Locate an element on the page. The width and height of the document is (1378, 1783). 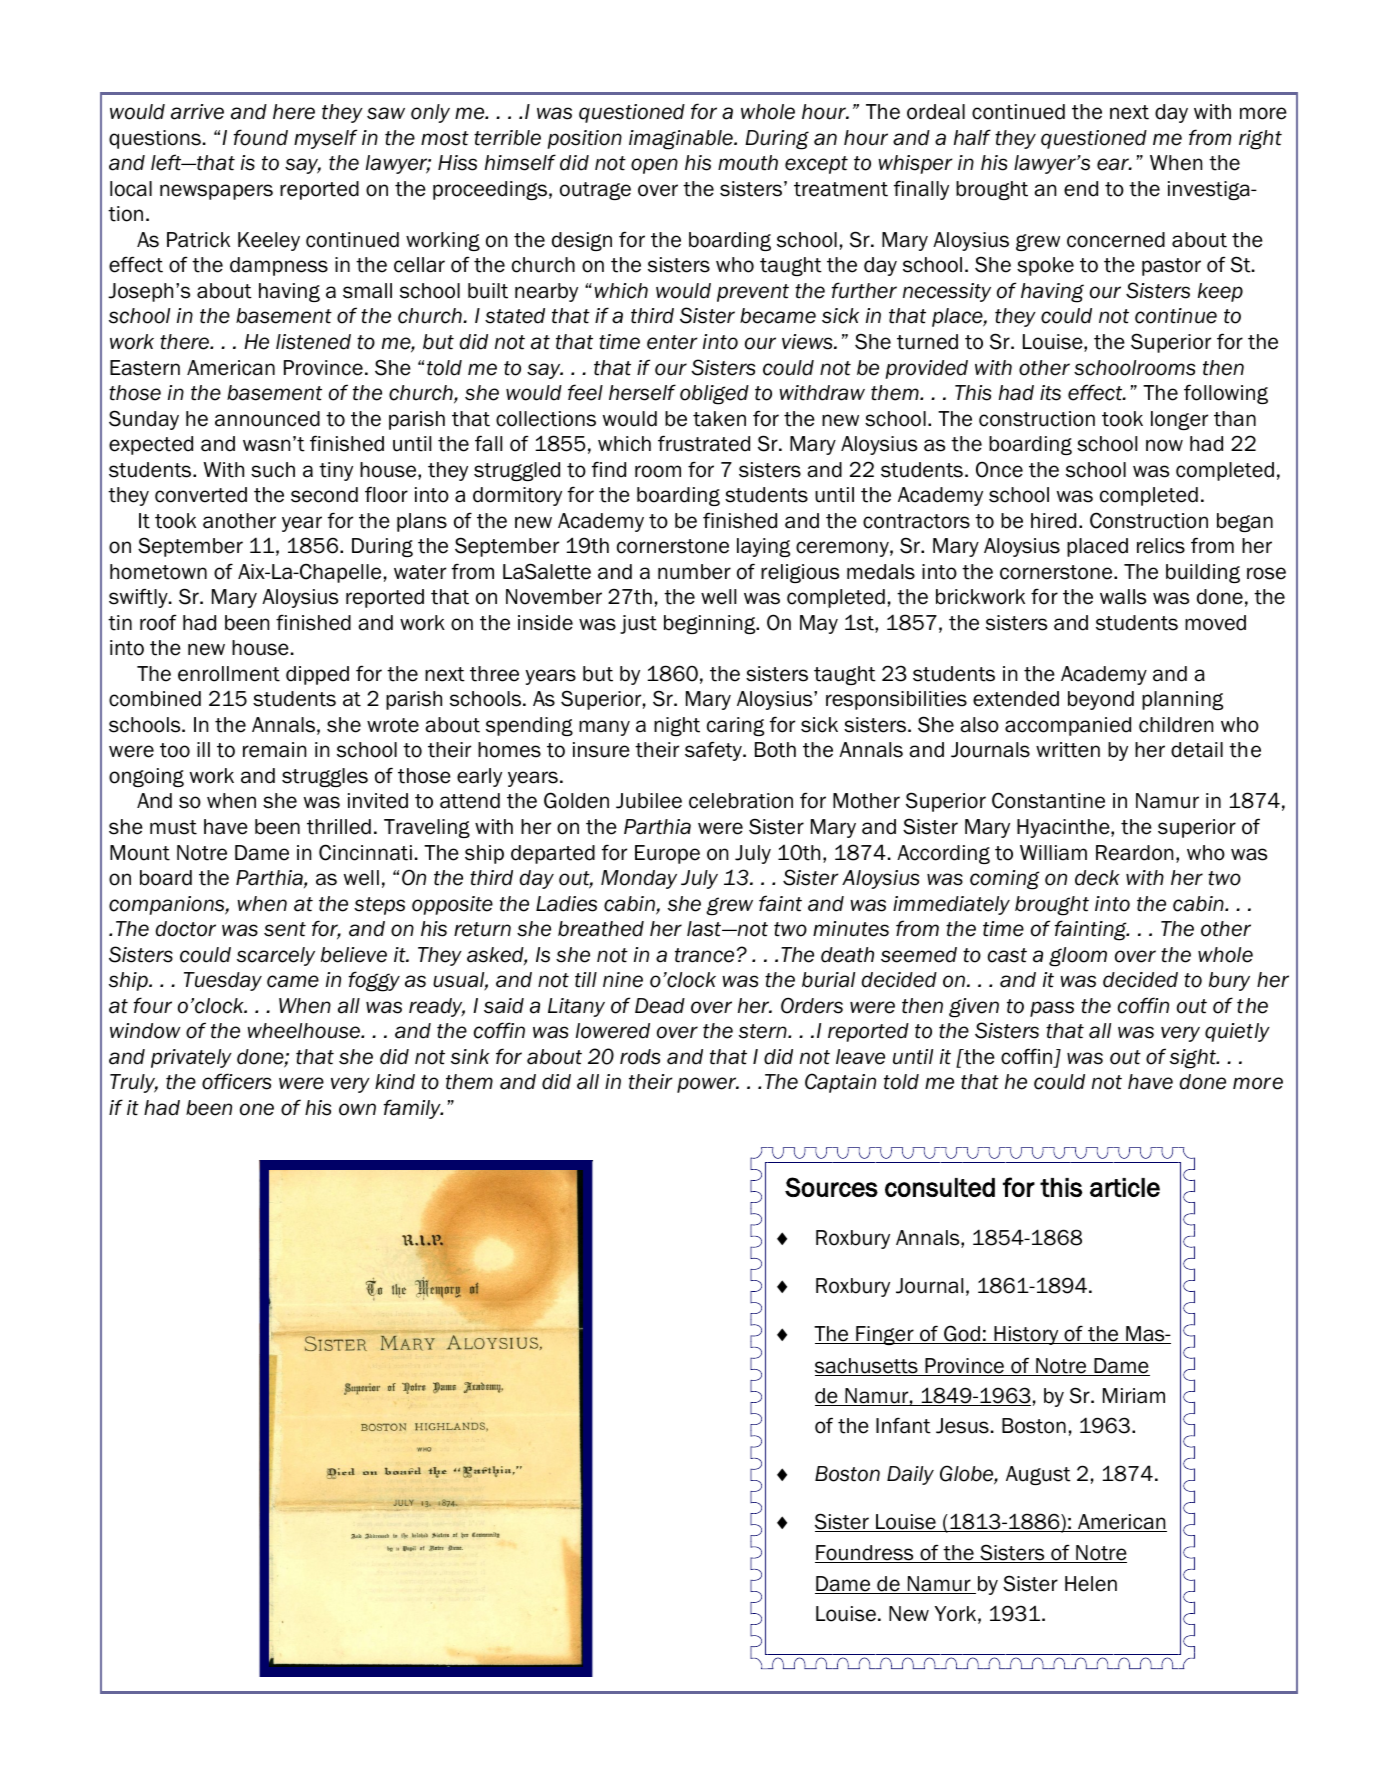
Europe is located at coordinates (667, 854).
